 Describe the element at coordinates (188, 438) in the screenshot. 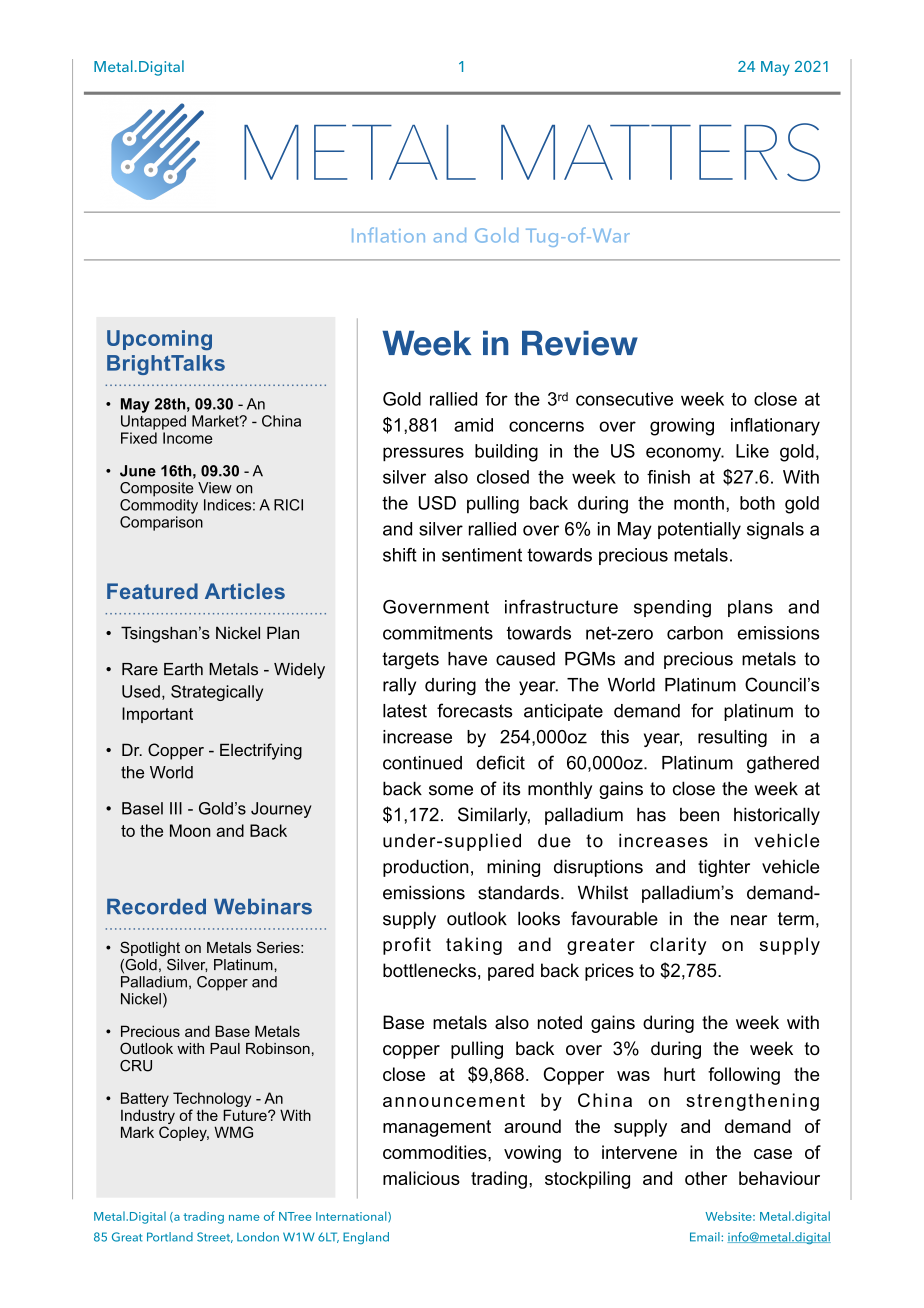

I see `Income` at that location.
